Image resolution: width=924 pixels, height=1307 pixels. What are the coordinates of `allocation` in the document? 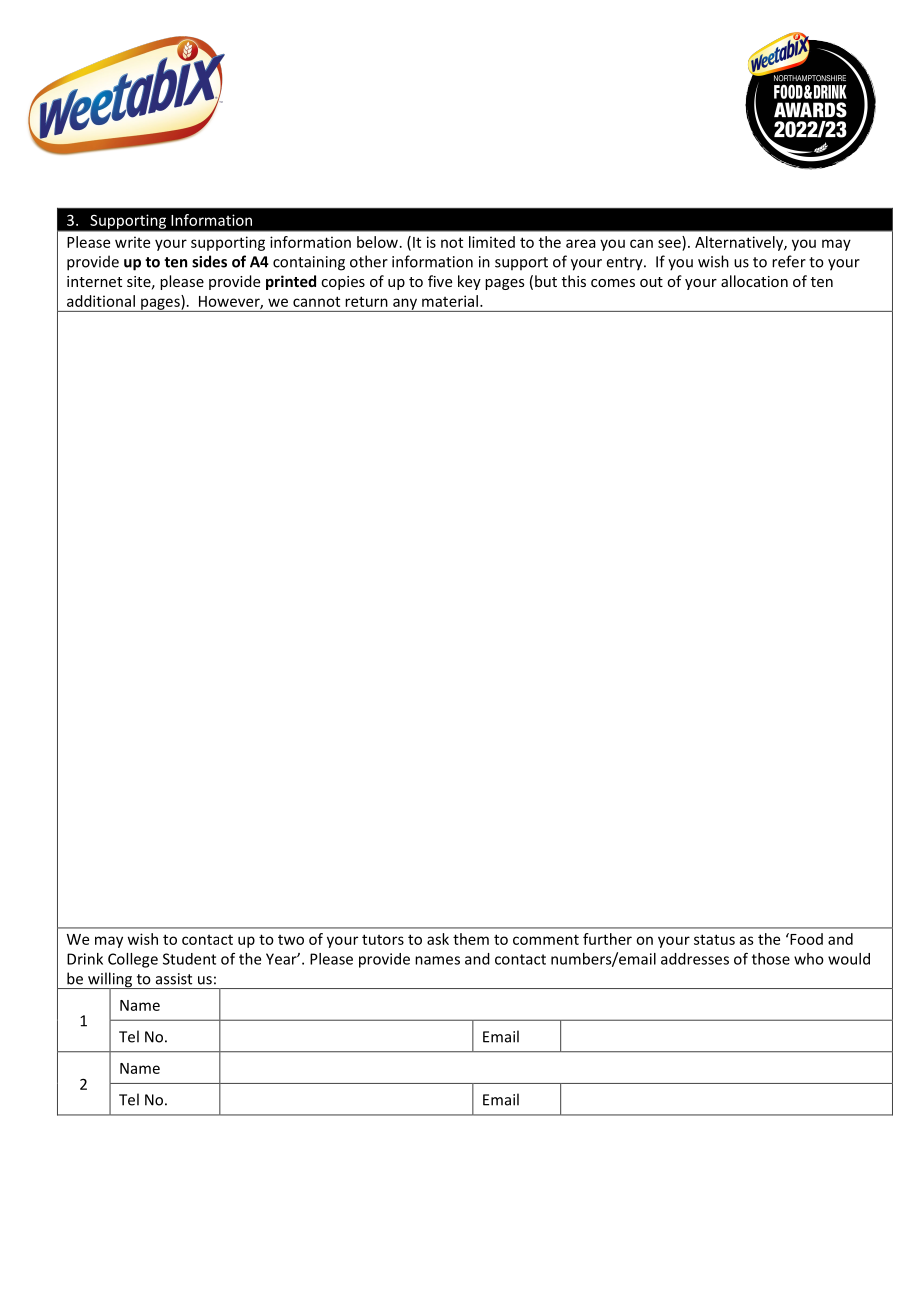 It's located at (754, 281).
